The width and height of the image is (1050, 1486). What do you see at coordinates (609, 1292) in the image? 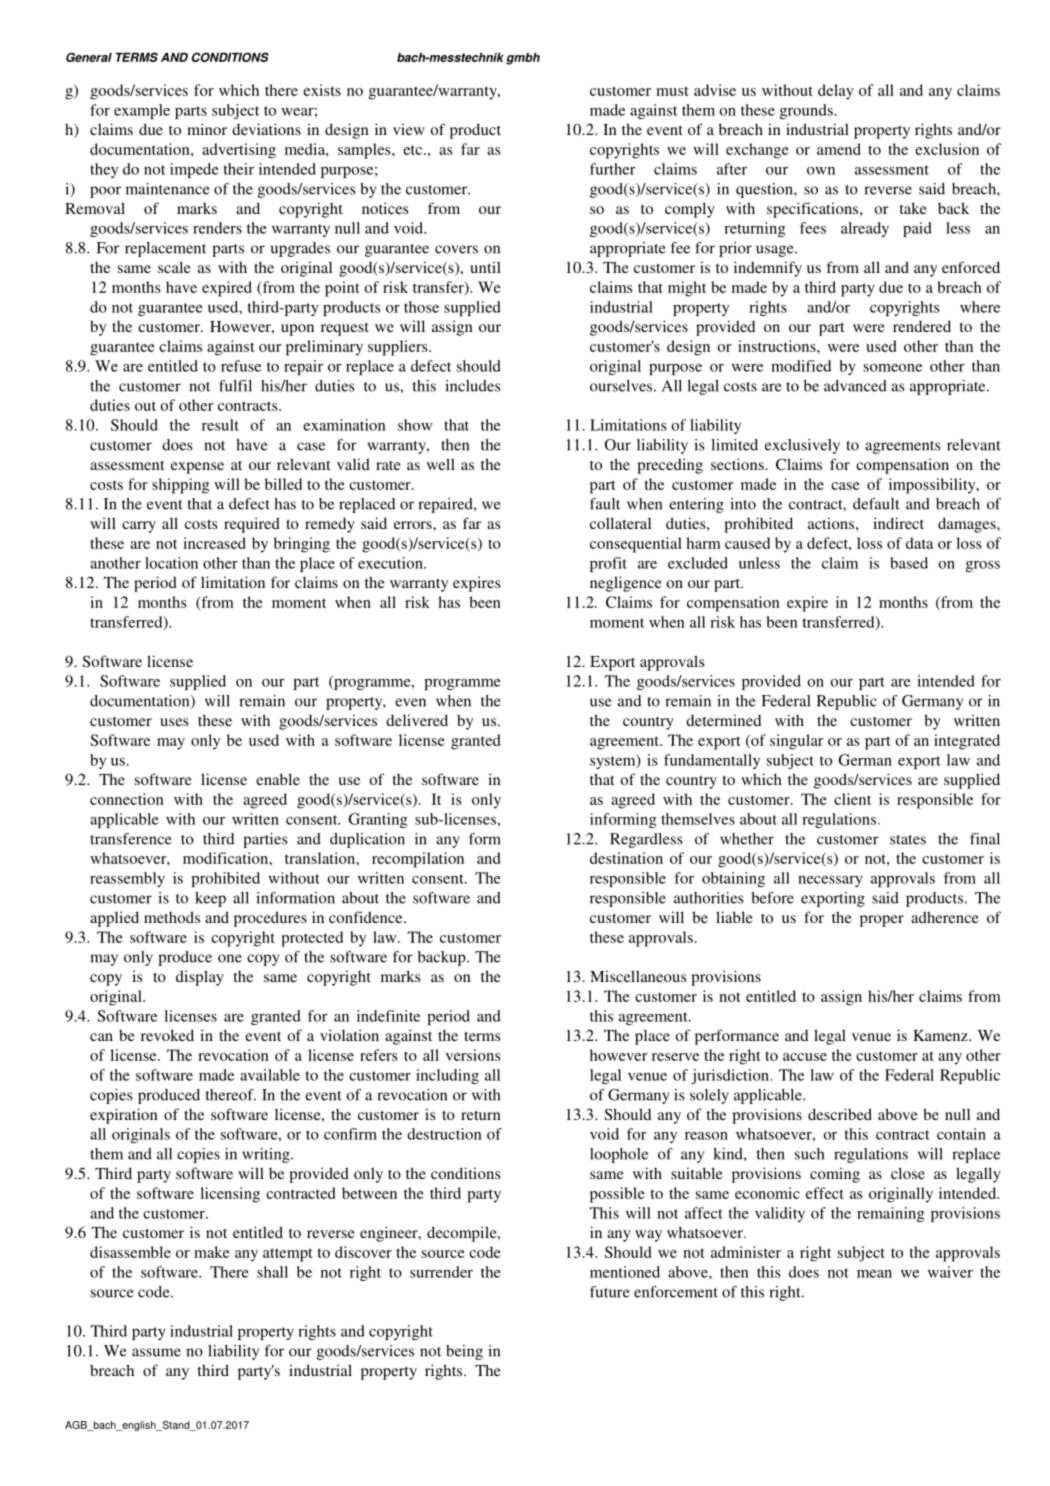
I see `future` at bounding box center [609, 1292].
